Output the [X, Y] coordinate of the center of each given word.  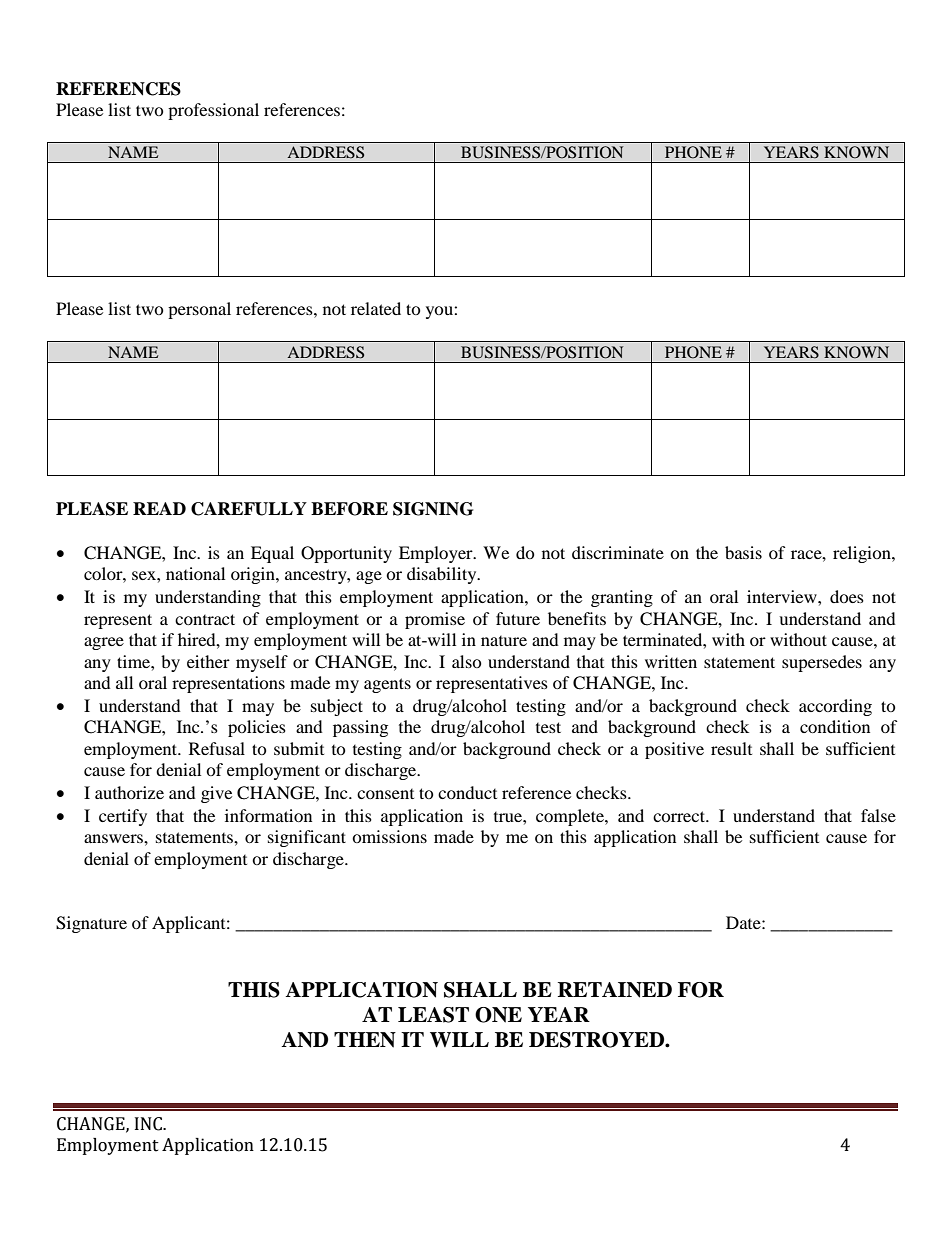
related [376, 308]
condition [835, 726]
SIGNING [433, 509]
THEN [365, 1040]
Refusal [217, 748]
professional [213, 111]
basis [743, 552]
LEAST [433, 1015]
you [440, 312]
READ [159, 508]
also [467, 661]
